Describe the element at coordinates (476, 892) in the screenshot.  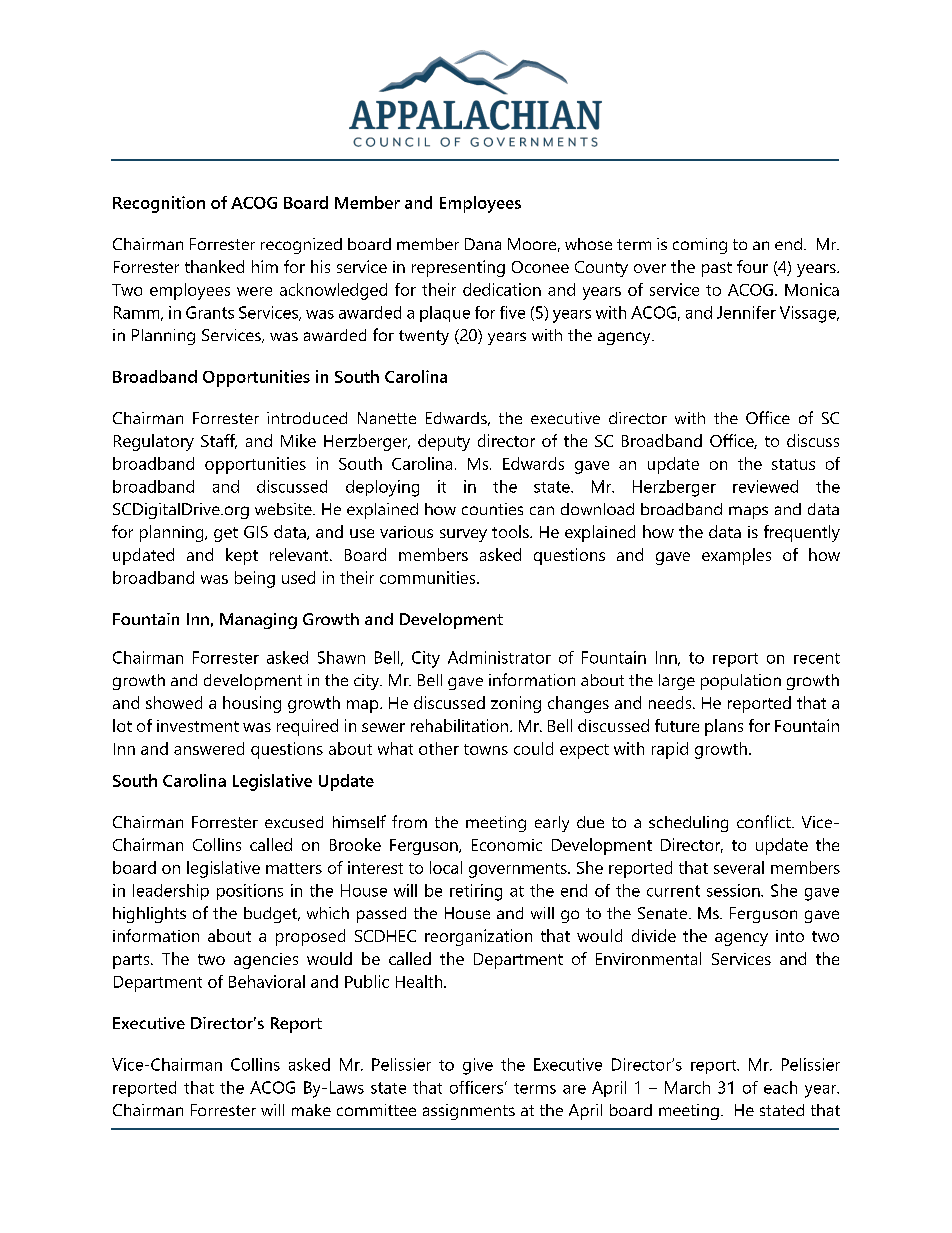
I see `retiring` at that location.
